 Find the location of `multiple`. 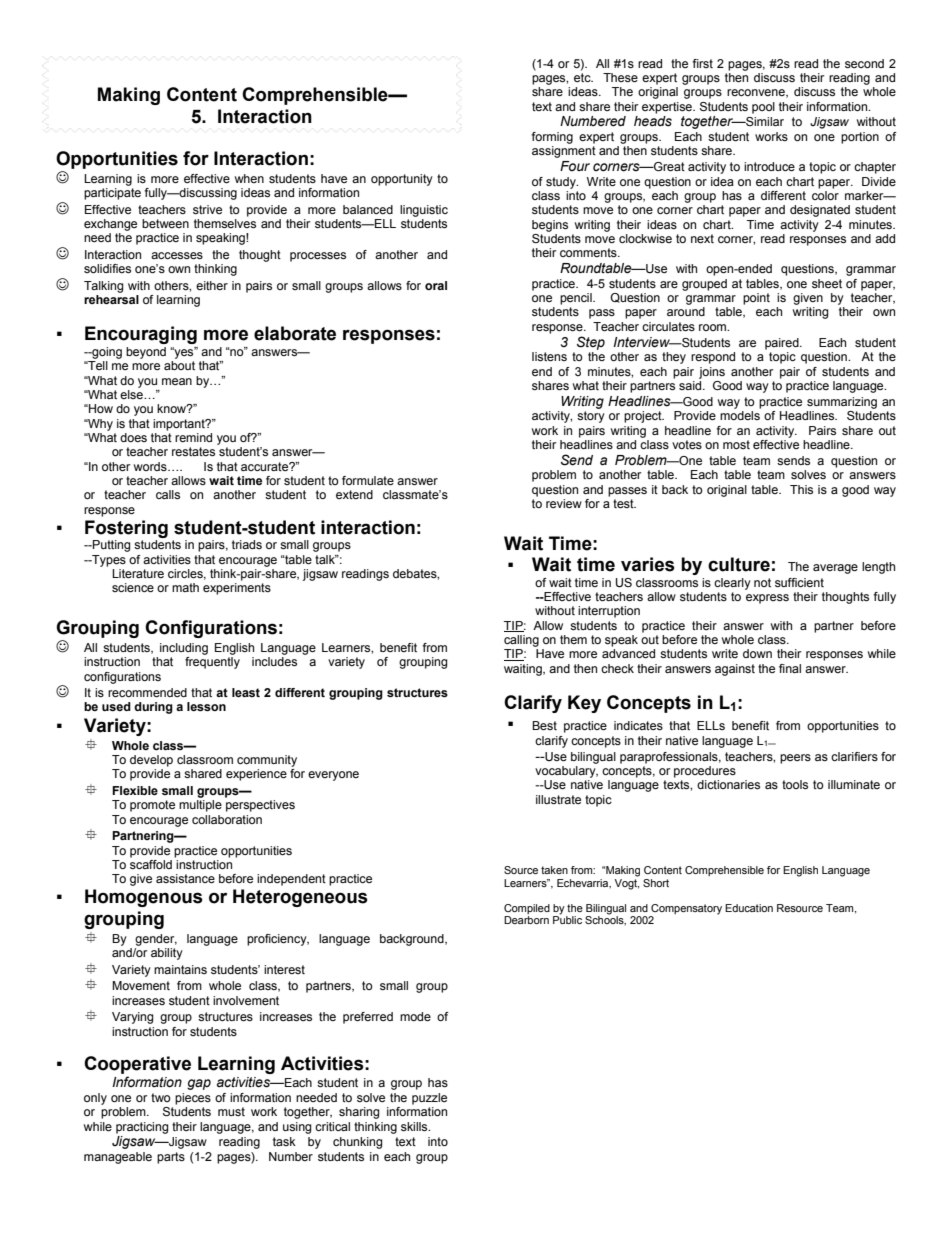

multiple is located at coordinates (200, 806).
